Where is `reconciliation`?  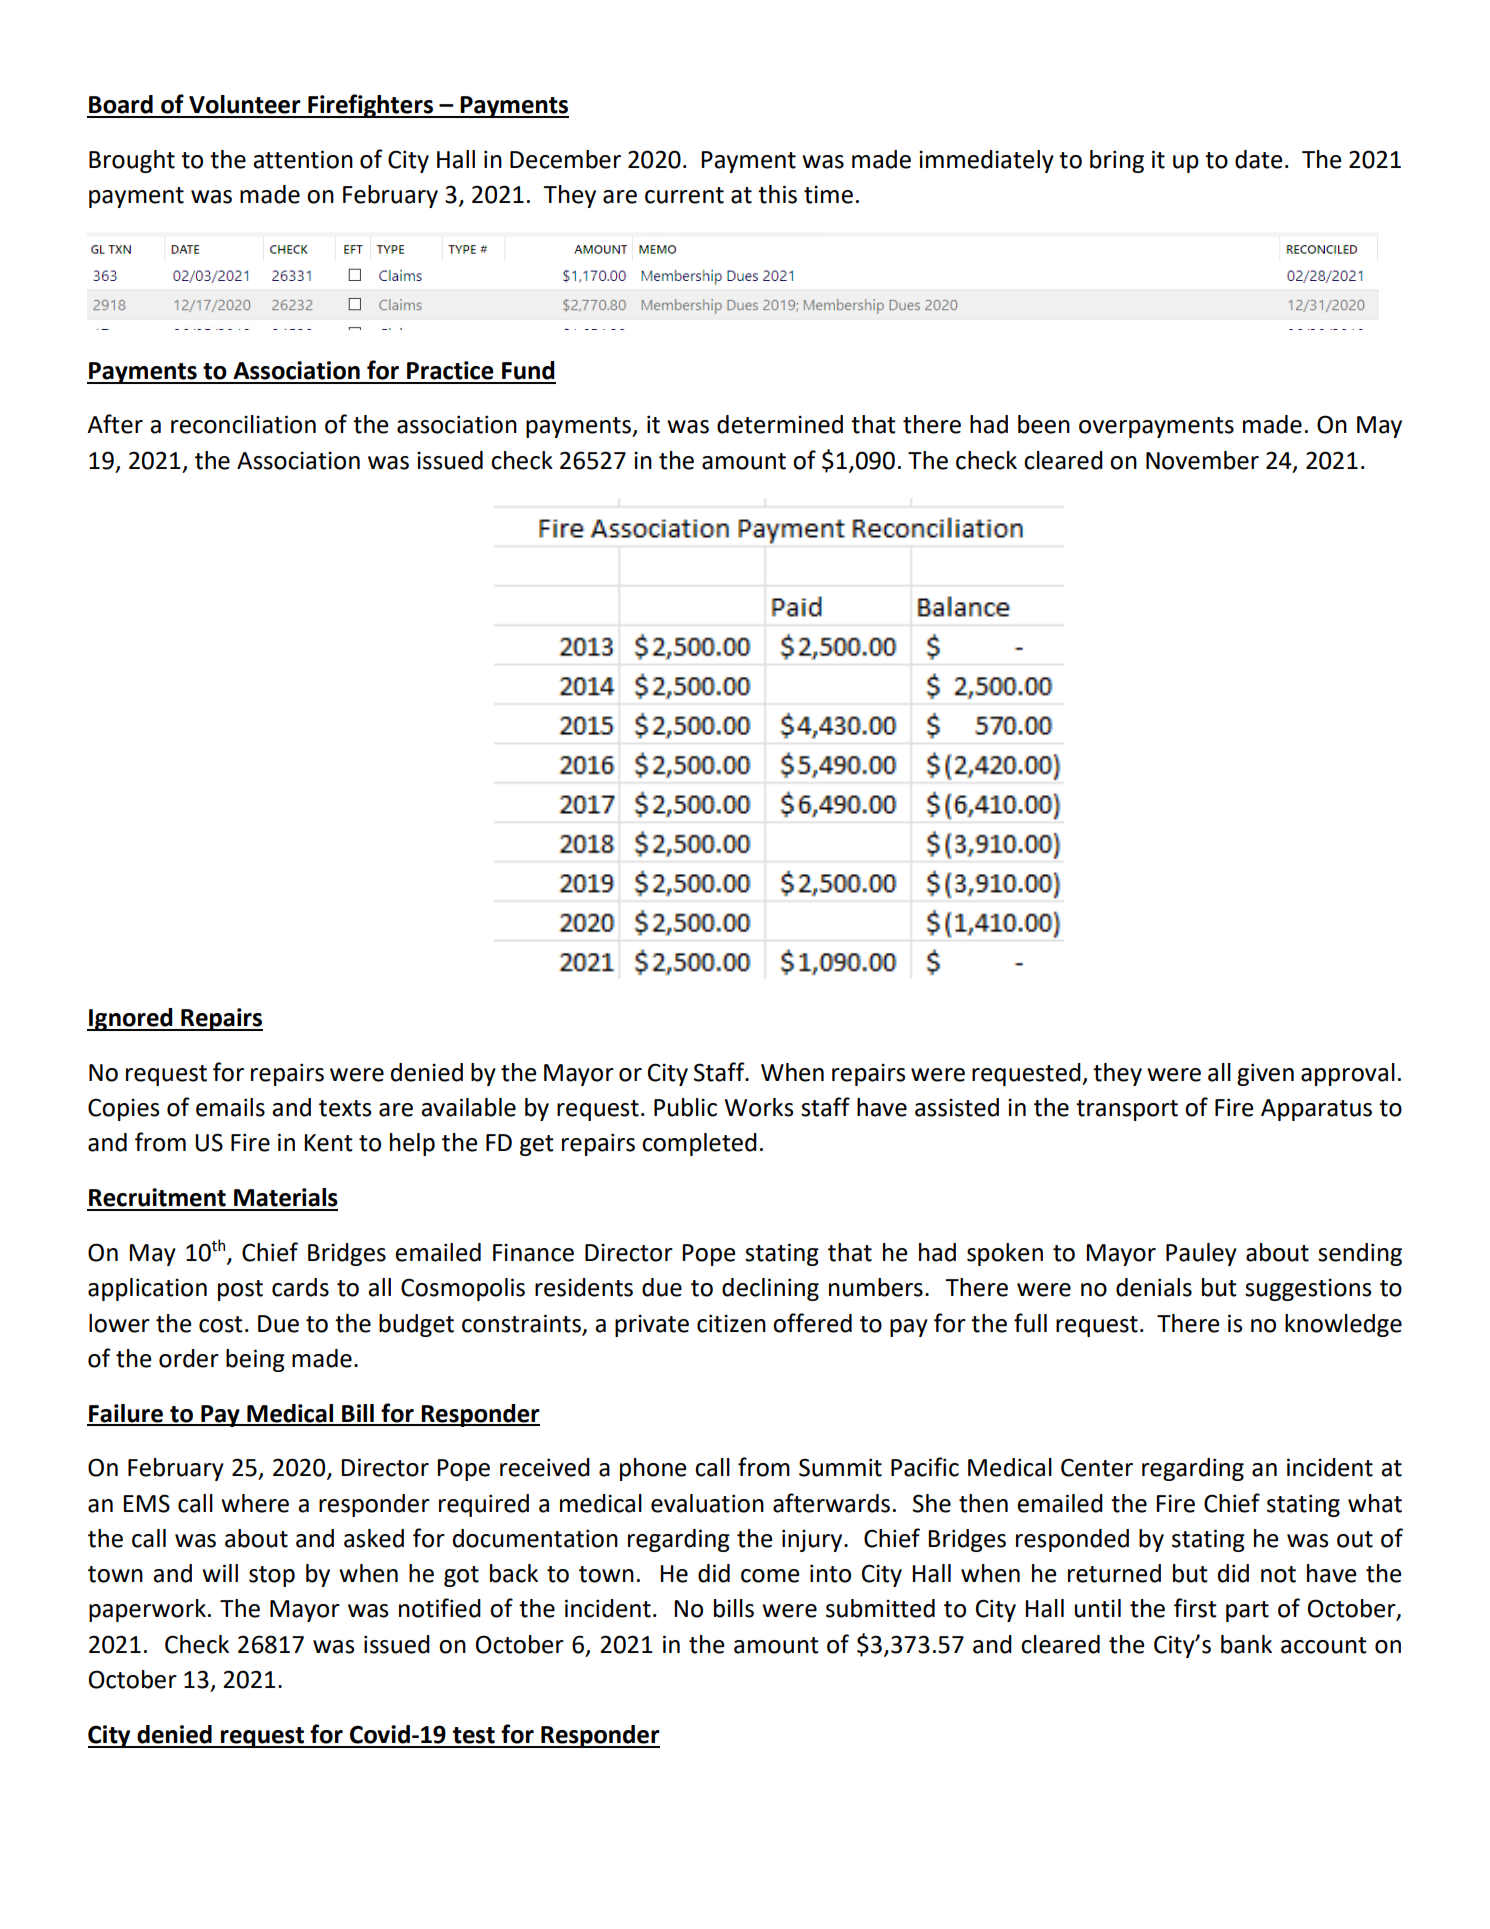
reconciliation is located at coordinates (243, 424).
